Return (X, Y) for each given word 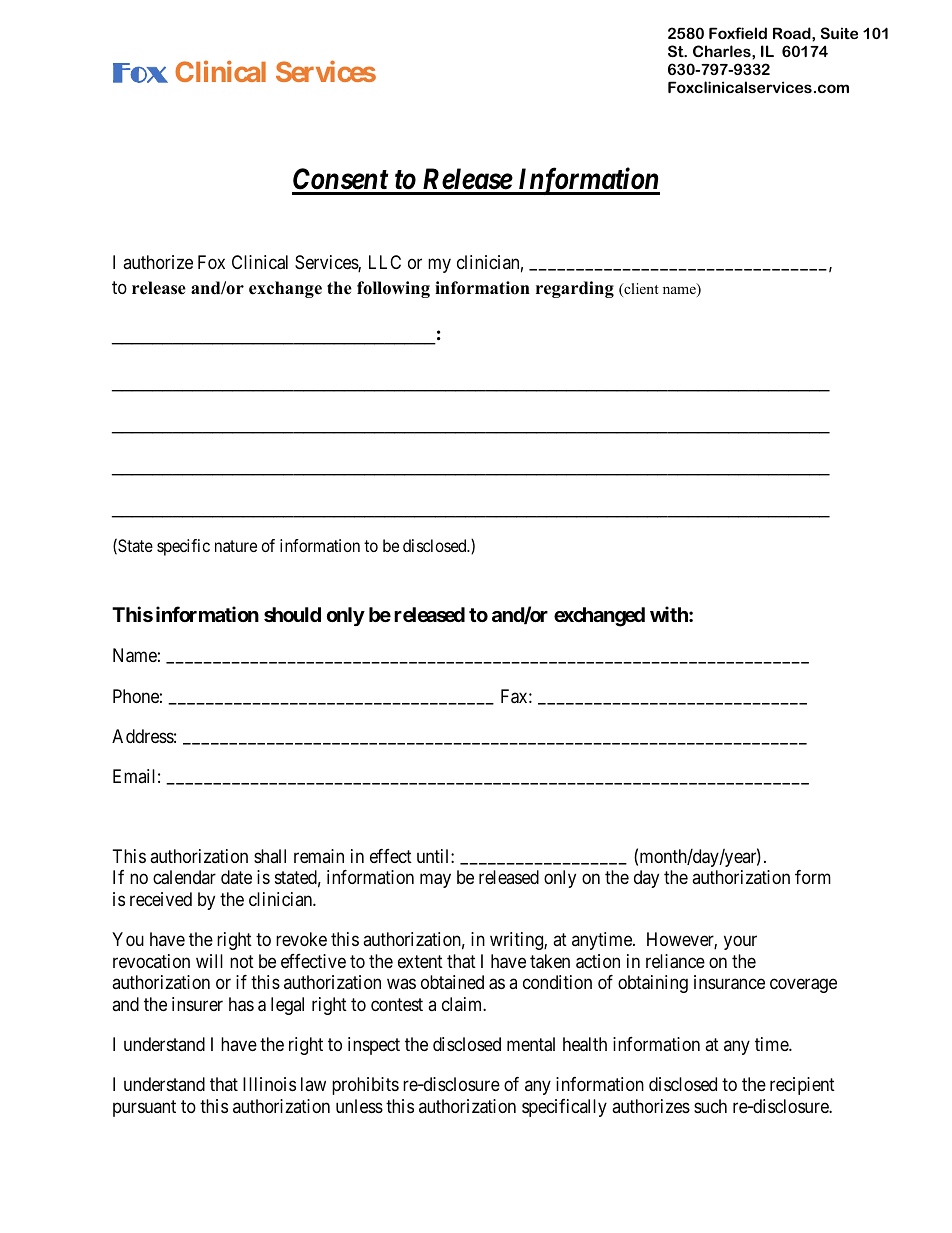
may (435, 881)
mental (531, 1044)
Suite (839, 33)
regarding (575, 289)
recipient (802, 1086)
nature (236, 546)
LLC (385, 262)
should (292, 614)
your (740, 942)
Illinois (269, 1084)
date (236, 877)
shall (270, 856)
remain (319, 856)
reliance (675, 961)
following (393, 289)
